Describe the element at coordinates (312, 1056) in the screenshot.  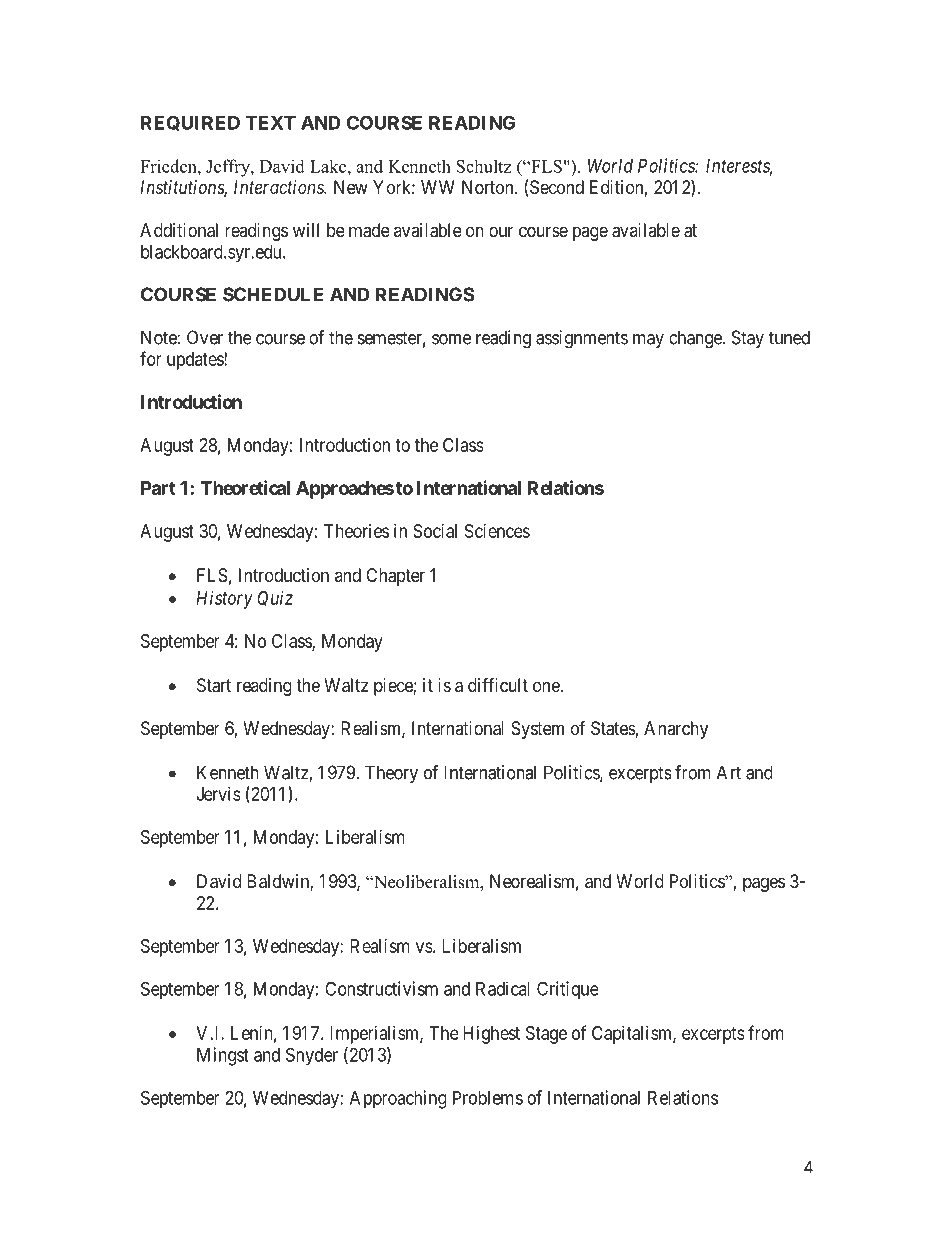
I see `Snyder` at that location.
